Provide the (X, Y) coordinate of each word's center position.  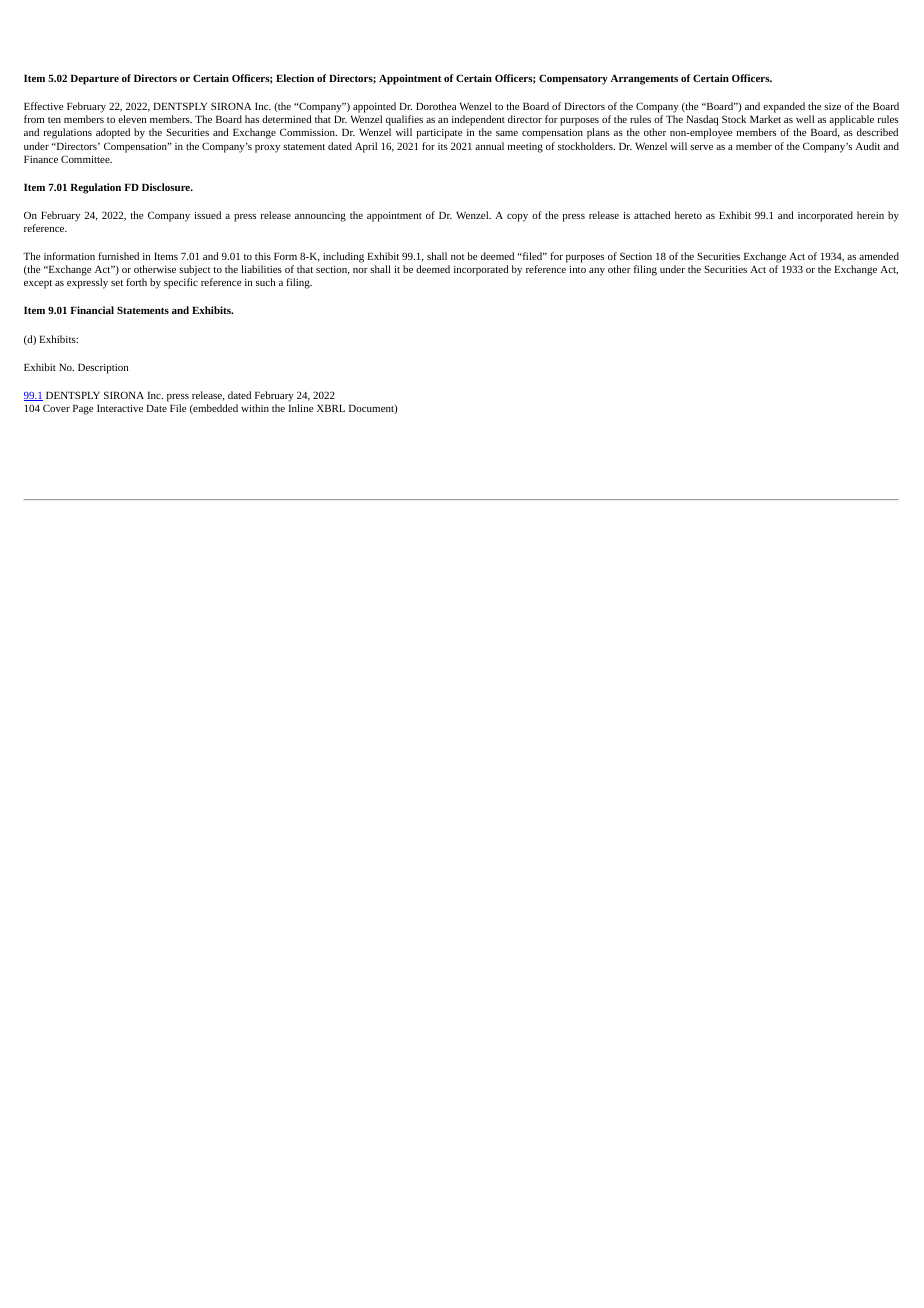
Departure (94, 80)
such (265, 282)
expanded (784, 107)
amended (879, 256)
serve (701, 147)
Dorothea (436, 106)
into (577, 269)
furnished (118, 256)
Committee (86, 159)
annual (489, 146)
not (458, 257)
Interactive (120, 408)
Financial (92, 310)
